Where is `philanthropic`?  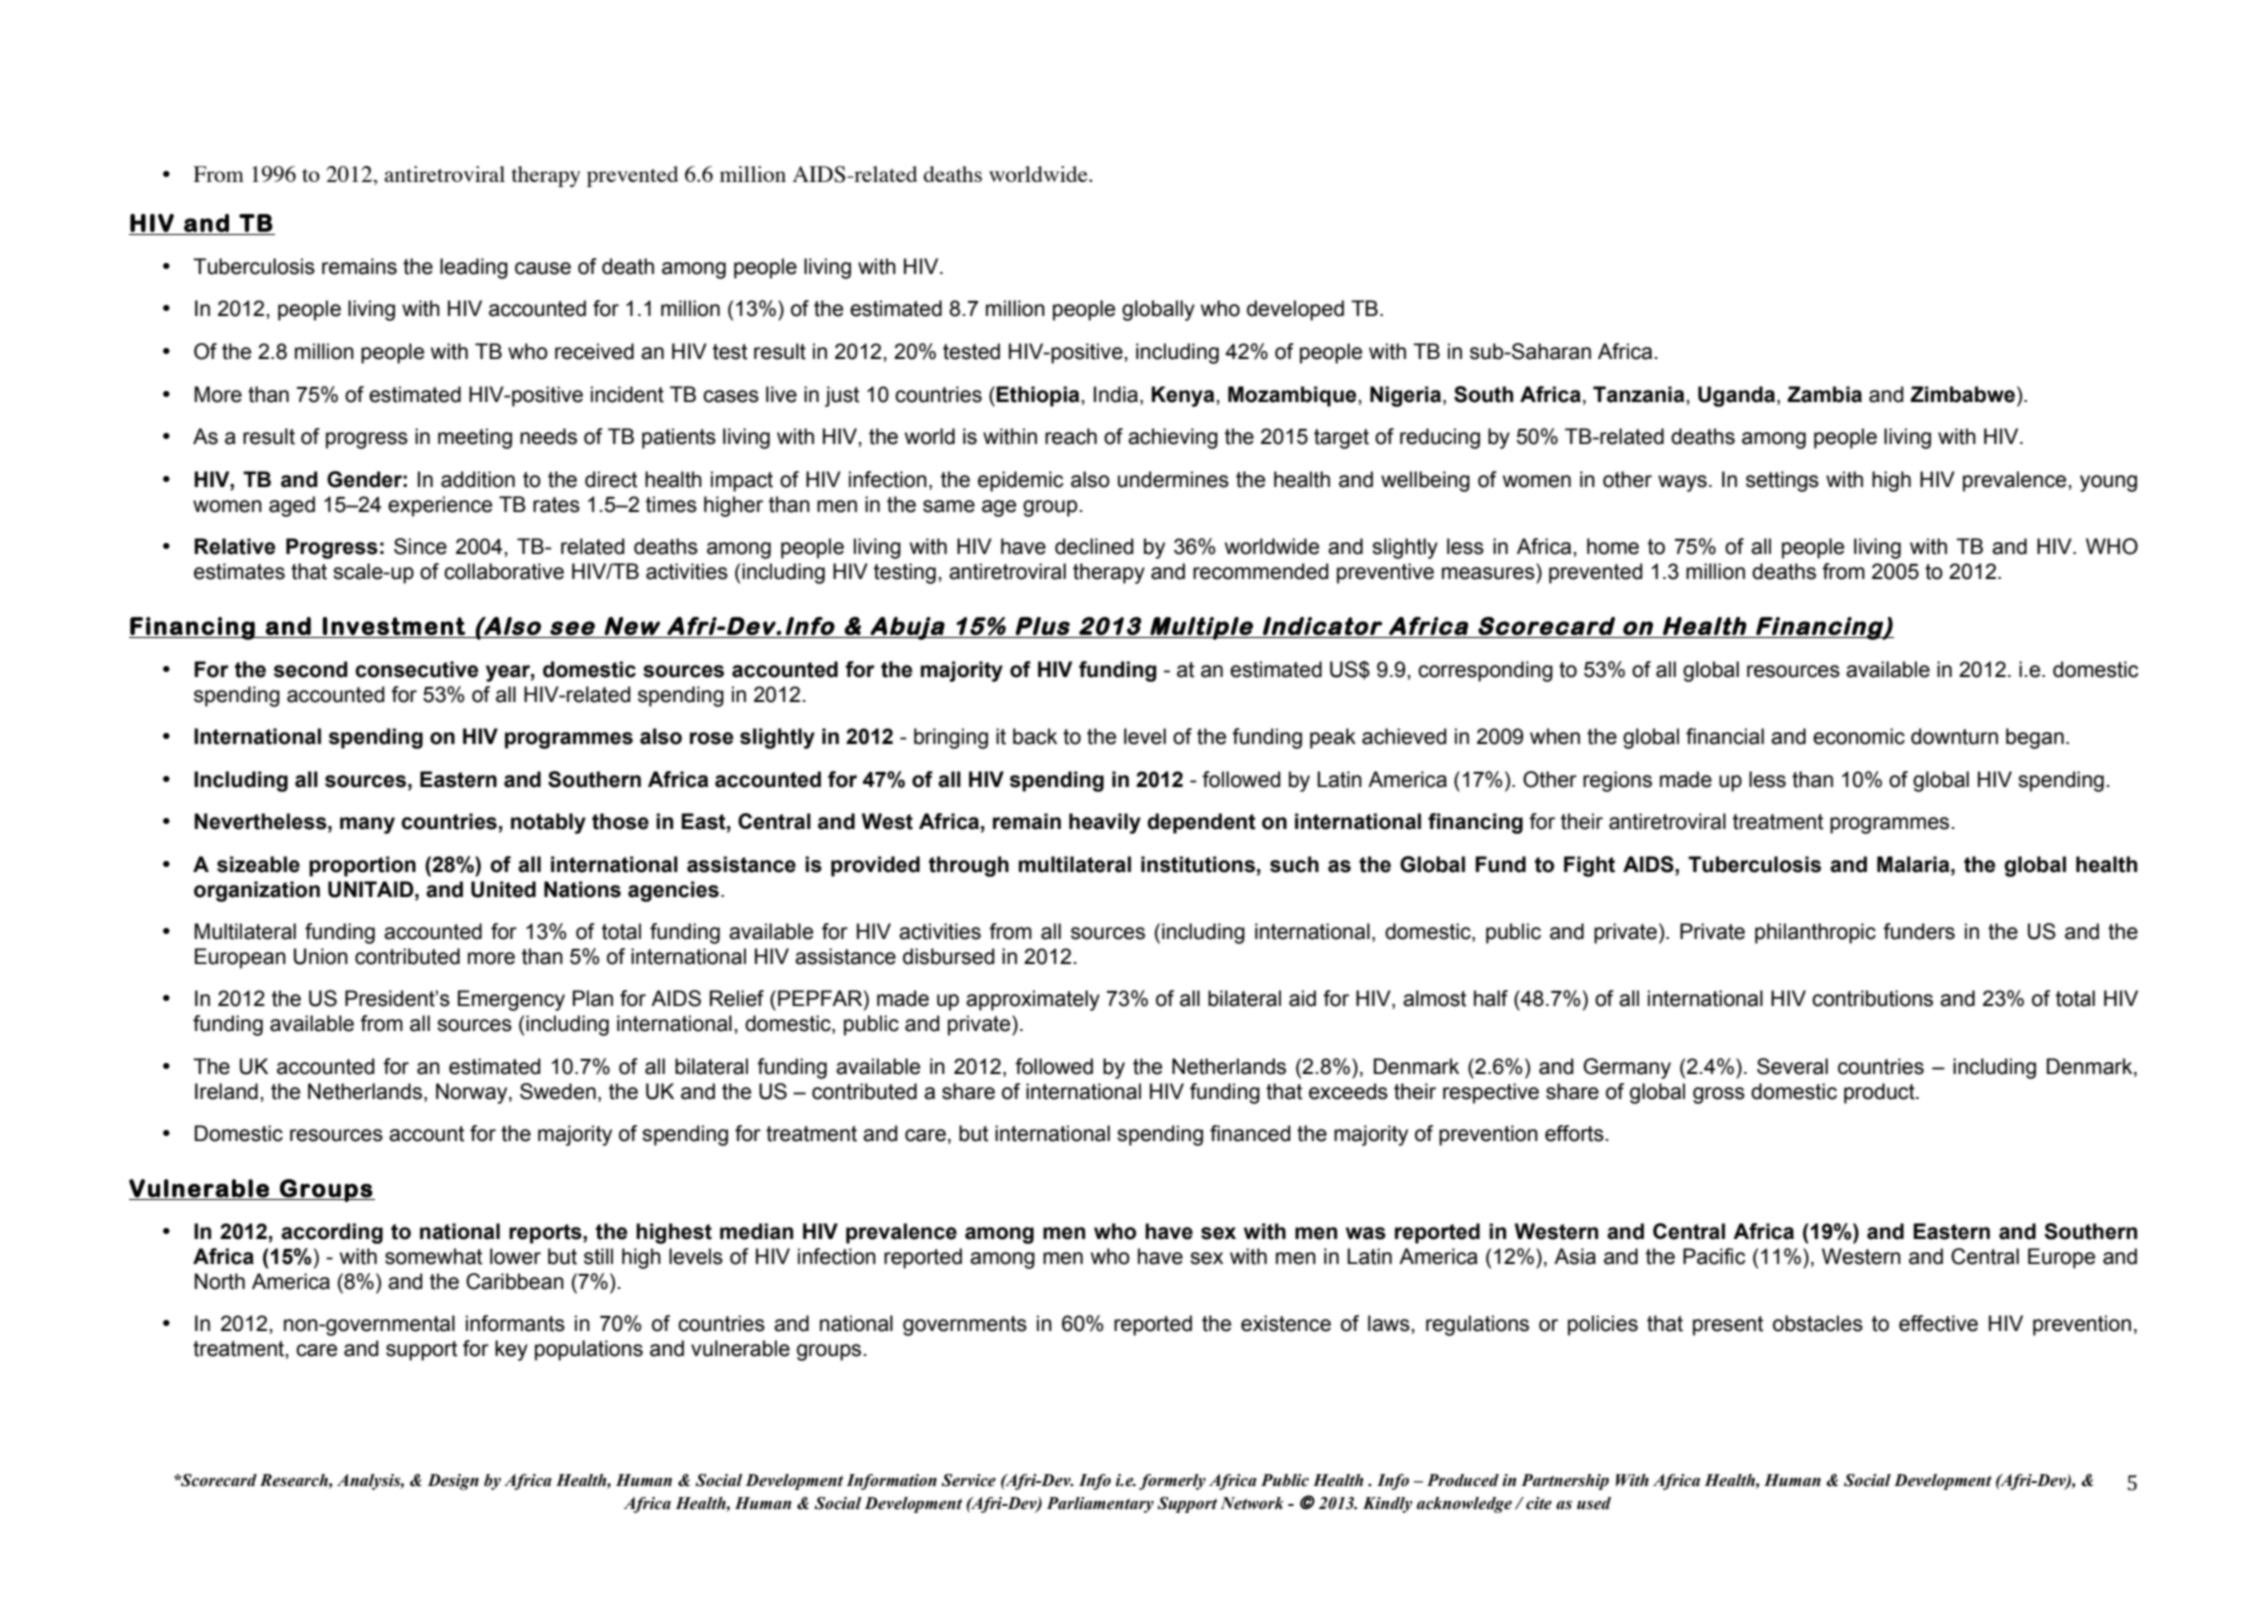 philanthropic is located at coordinates (1815, 933).
